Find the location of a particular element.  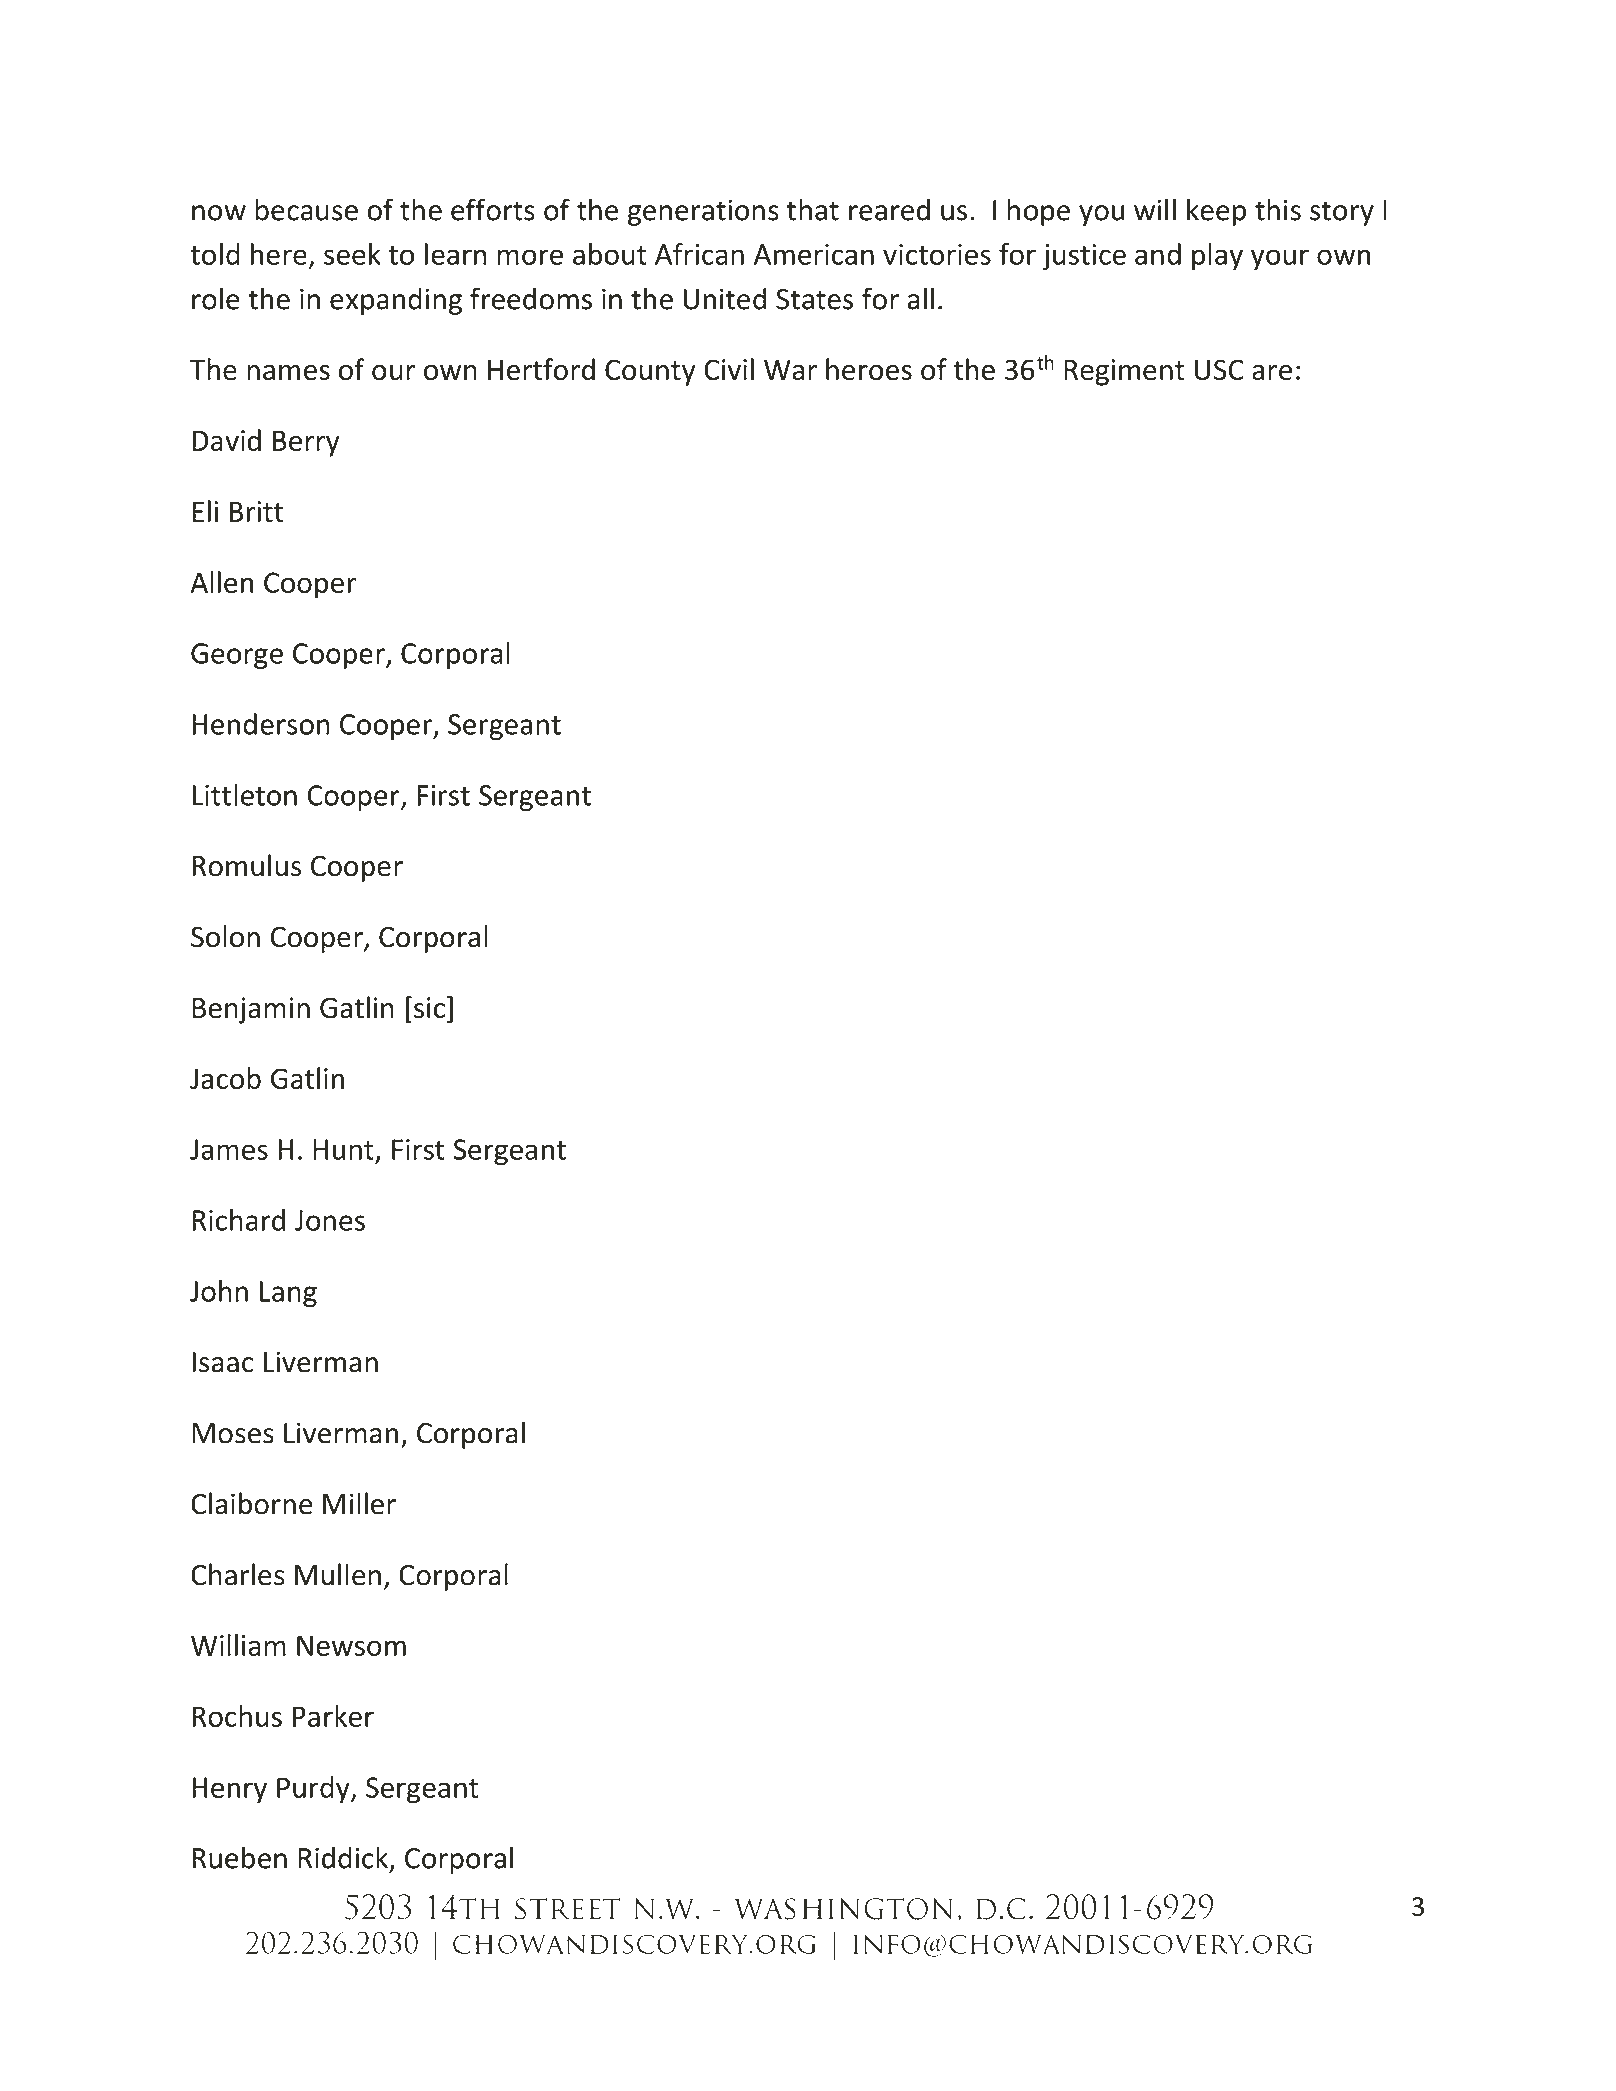

seek is located at coordinates (352, 254).
